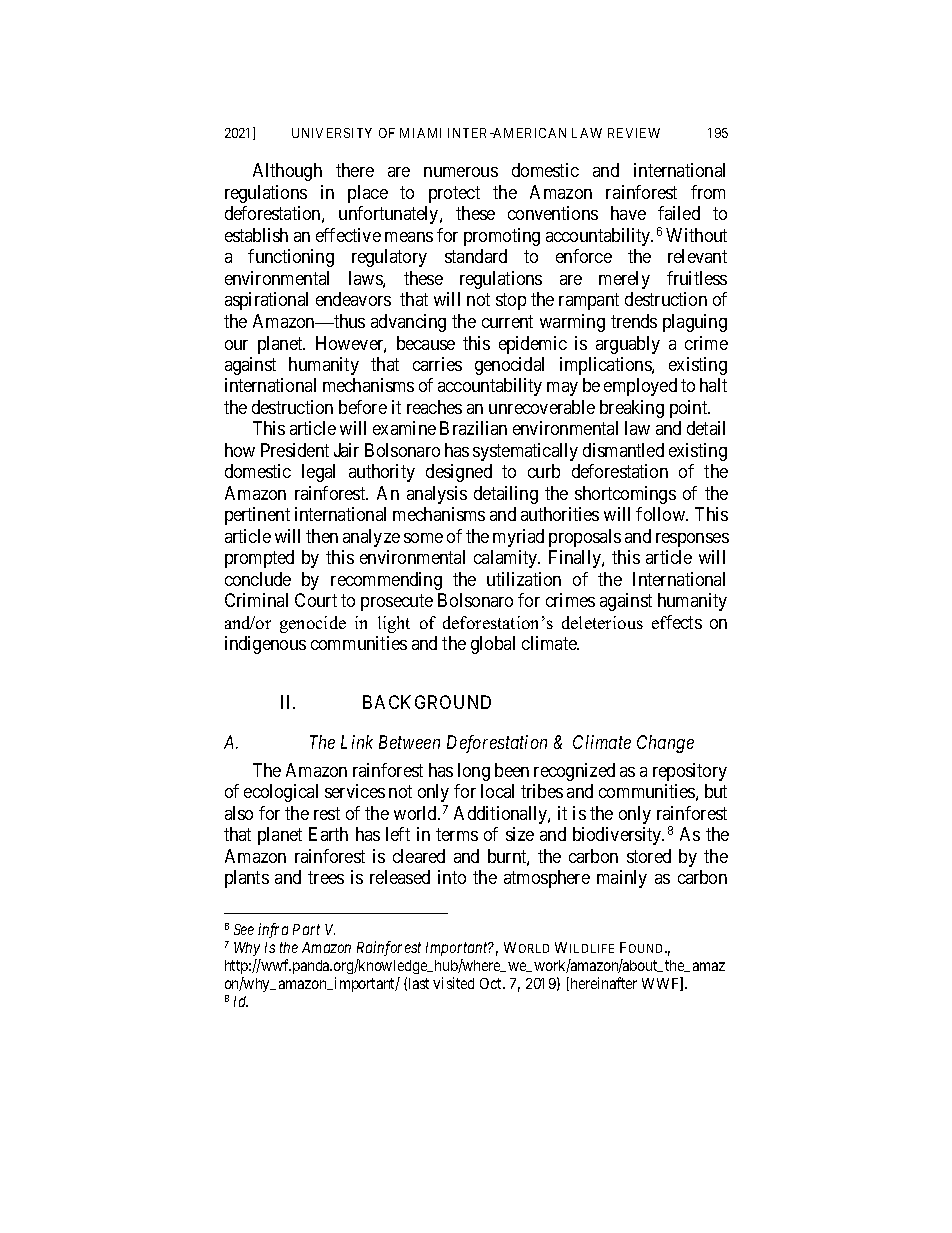  What do you see at coordinates (632, 409) in the screenshot?
I see `breaking` at bounding box center [632, 409].
